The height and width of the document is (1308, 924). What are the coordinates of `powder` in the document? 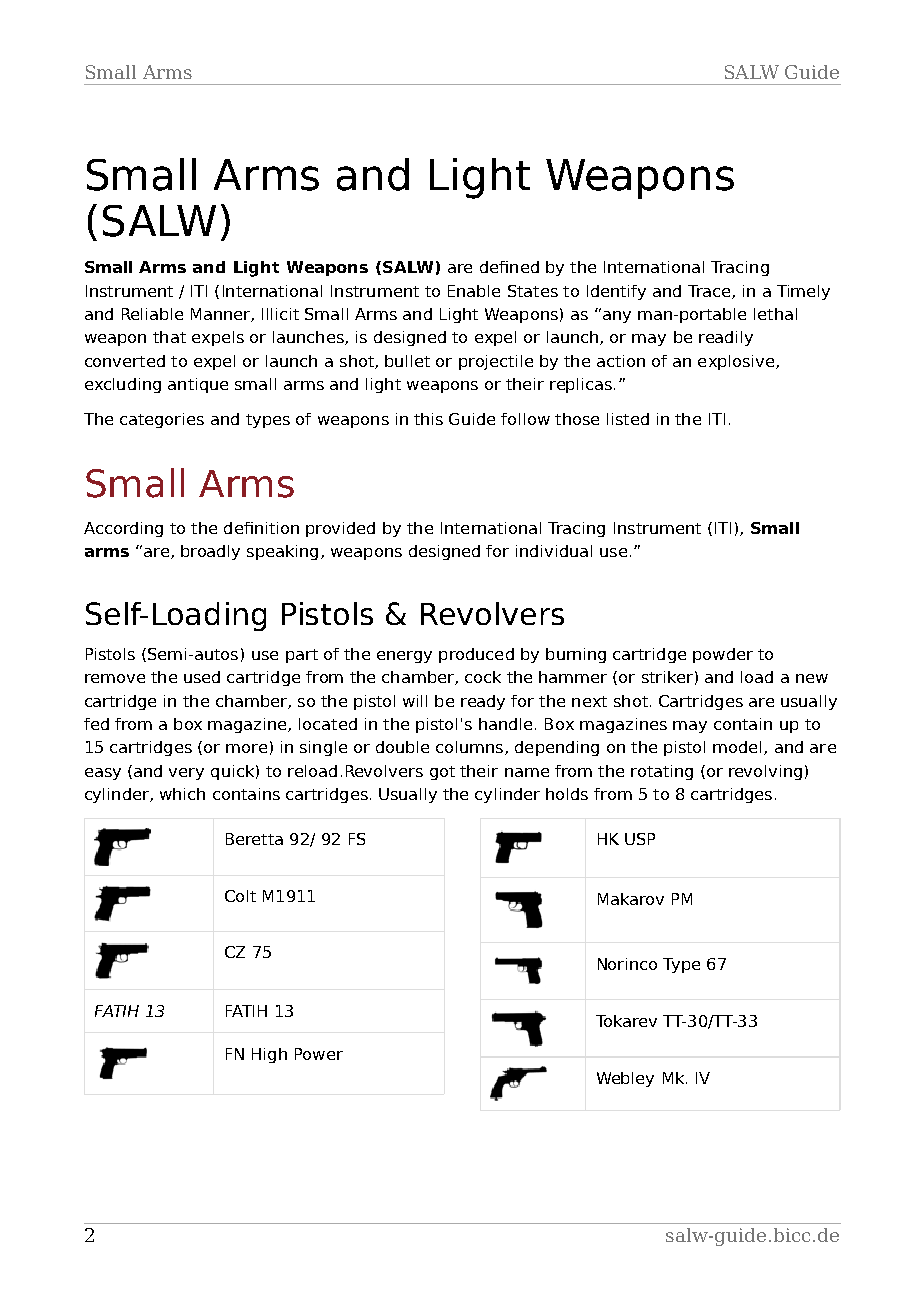 It's located at (723, 655).
